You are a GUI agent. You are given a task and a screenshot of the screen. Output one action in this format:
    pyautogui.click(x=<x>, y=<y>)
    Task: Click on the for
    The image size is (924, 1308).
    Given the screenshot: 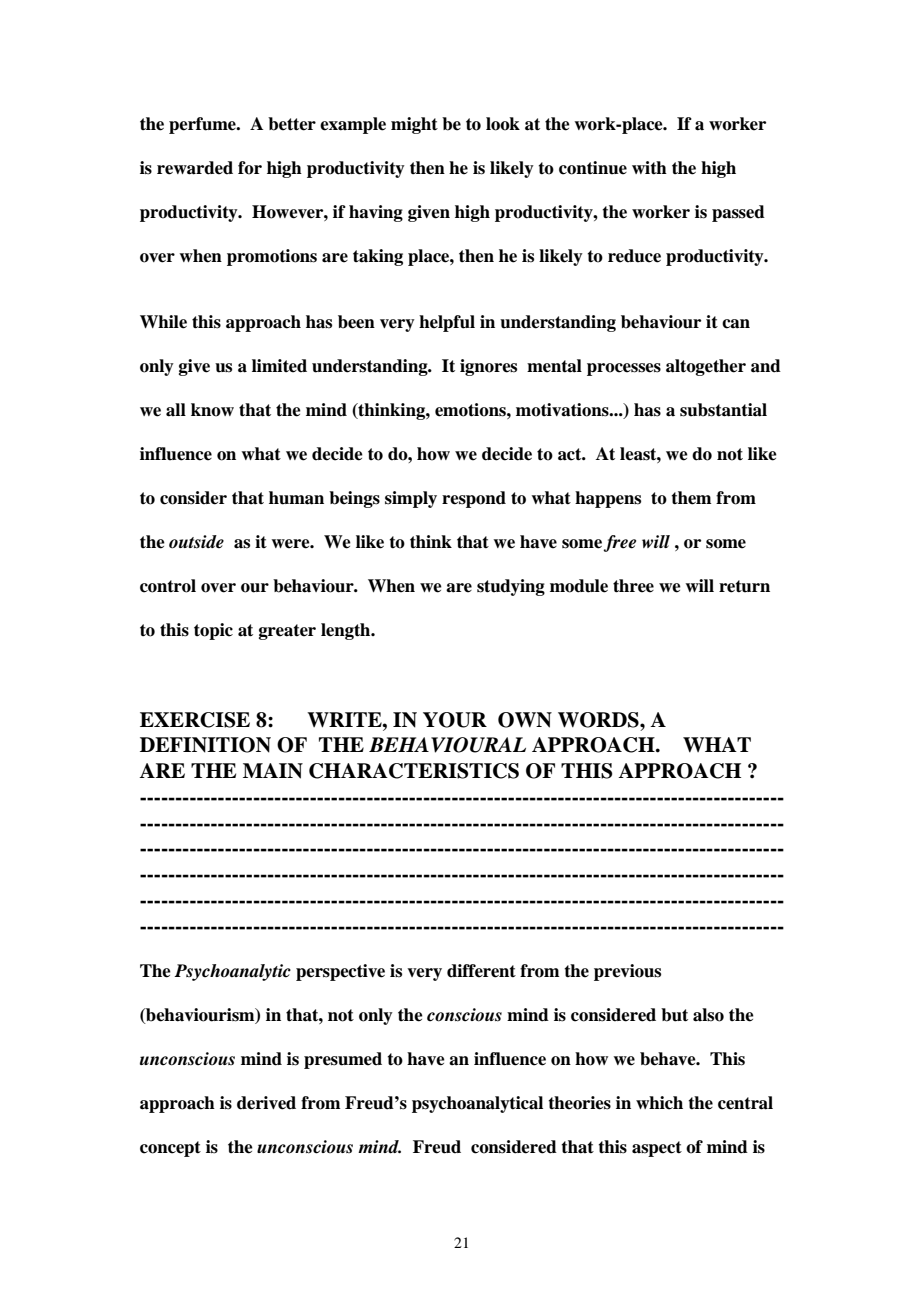 What is the action you would take?
    pyautogui.click(x=250, y=168)
